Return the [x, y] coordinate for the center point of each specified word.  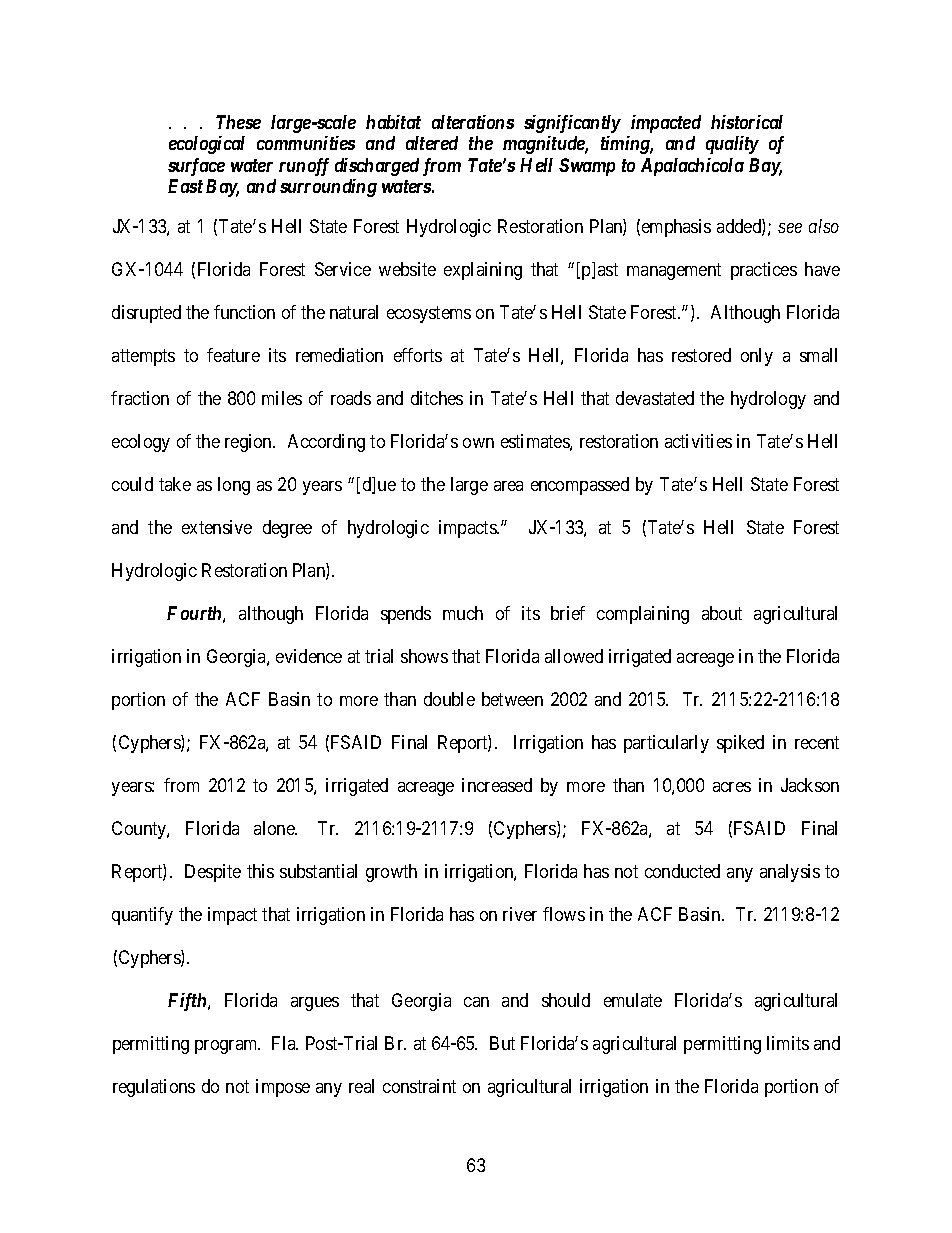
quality [732, 145]
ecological [207, 145]
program [227, 1047]
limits [788, 1043]
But [502, 1043]
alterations [473, 122]
